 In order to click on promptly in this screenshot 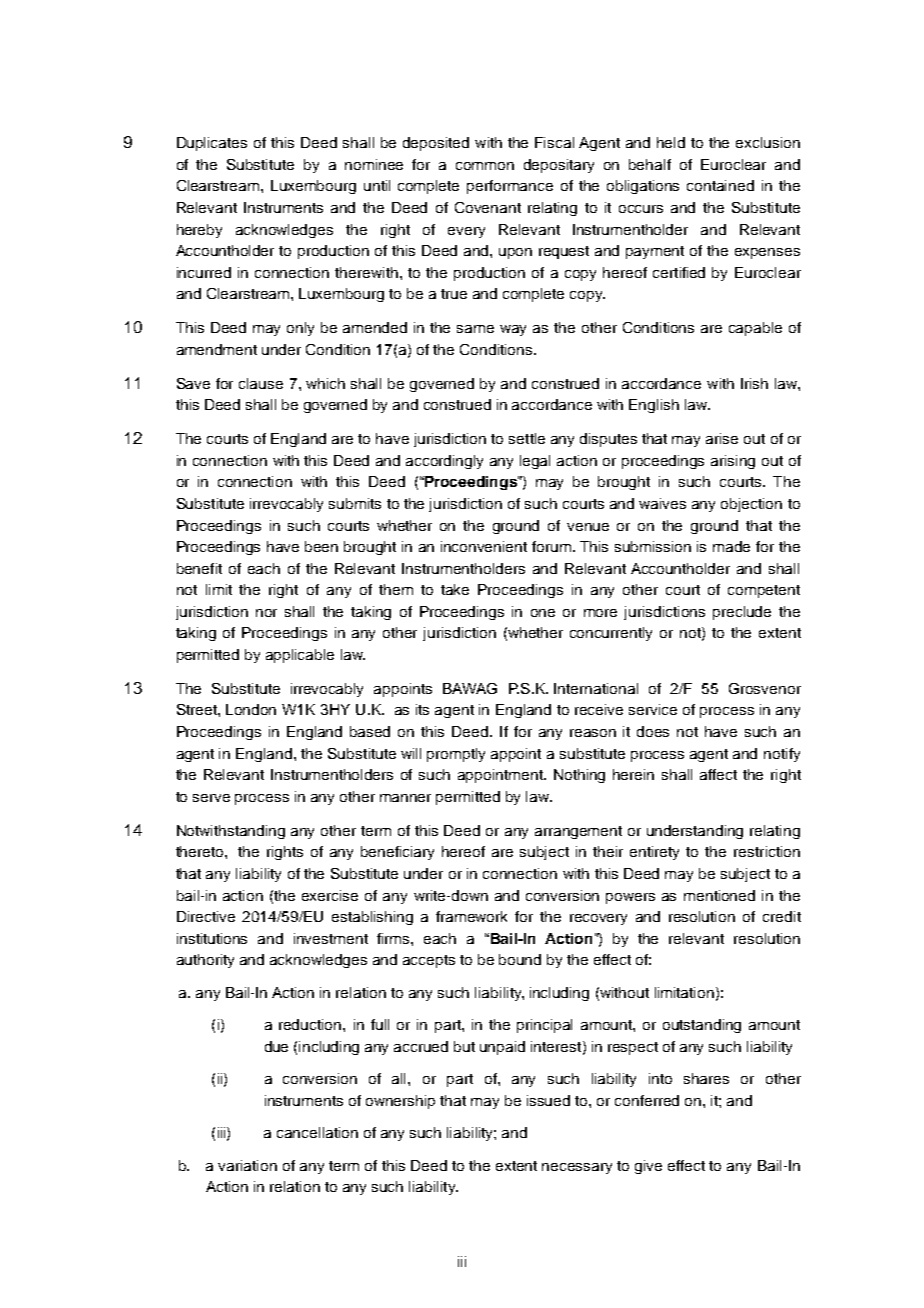, I will do `click(456, 755)`.
